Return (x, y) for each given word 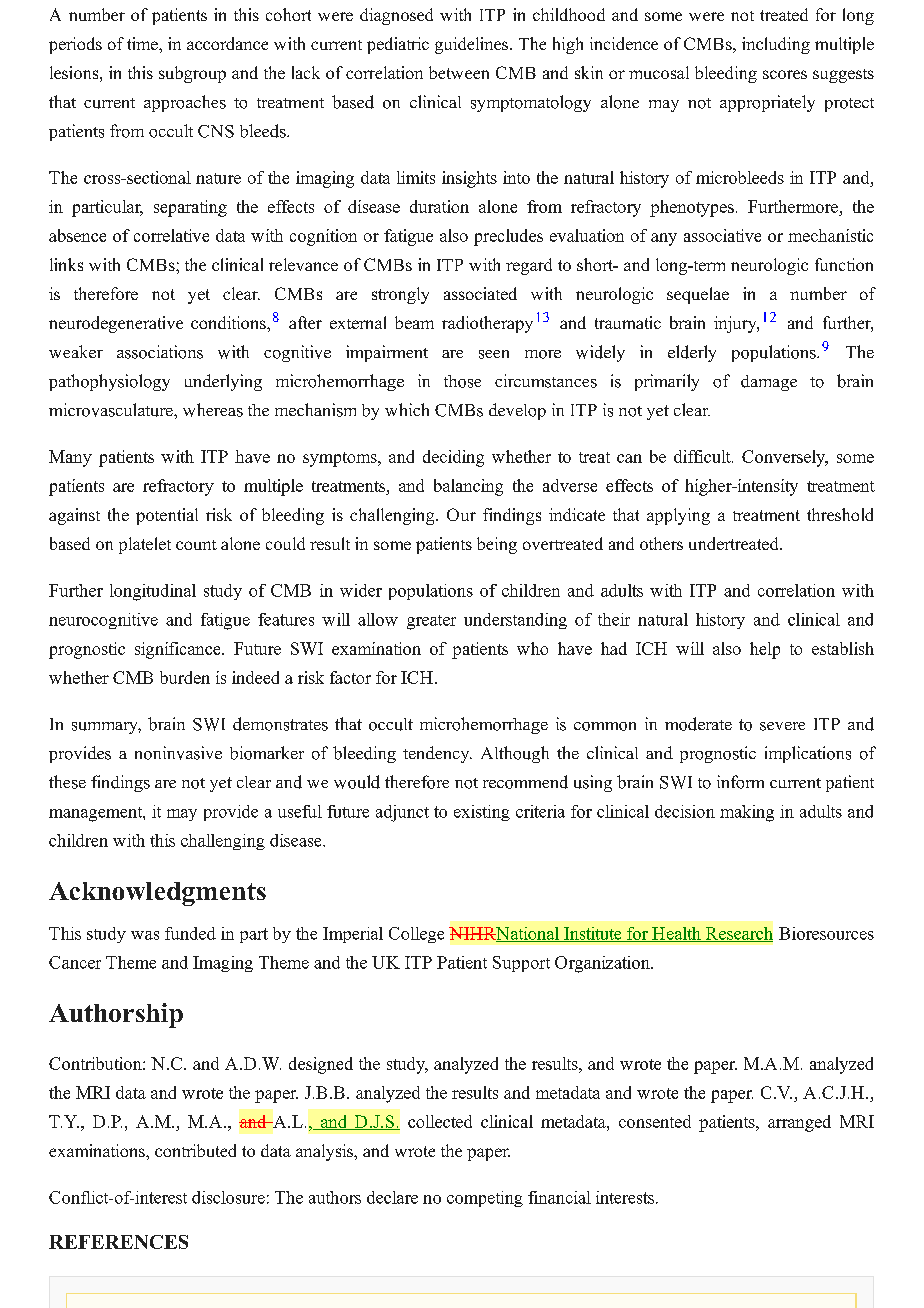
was (145, 935)
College (416, 935)
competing (485, 1199)
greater (431, 622)
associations (160, 352)
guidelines (473, 45)
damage (769, 383)
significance (179, 650)
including (776, 45)
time (143, 43)
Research (738, 934)
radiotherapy (487, 324)
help (765, 650)
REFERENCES (118, 1242)
